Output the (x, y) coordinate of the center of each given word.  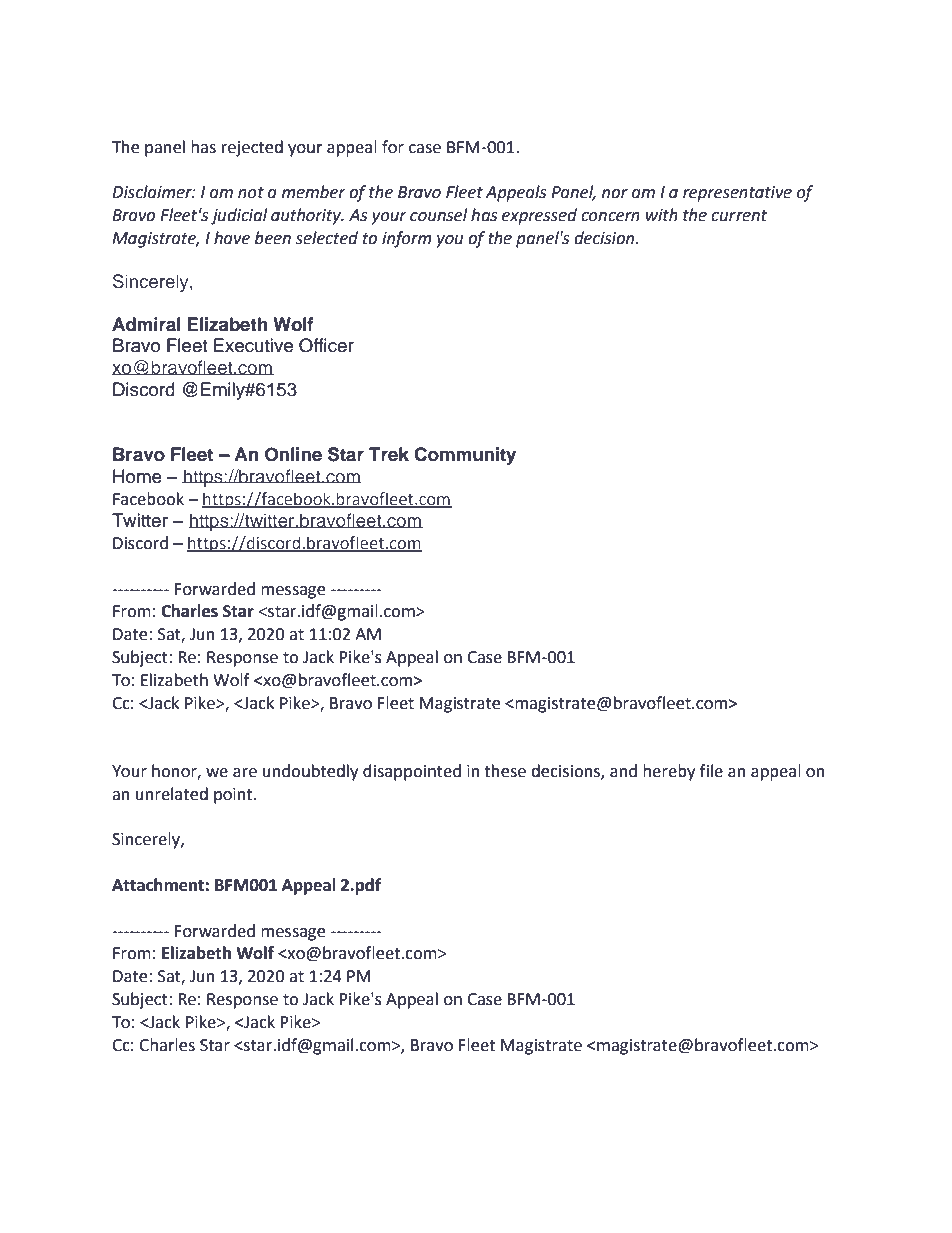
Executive (253, 345)
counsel (438, 215)
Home (137, 476)
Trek (389, 454)
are (245, 773)
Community (465, 456)
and (623, 771)
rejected (252, 148)
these (505, 771)
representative (737, 194)
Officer (326, 345)
